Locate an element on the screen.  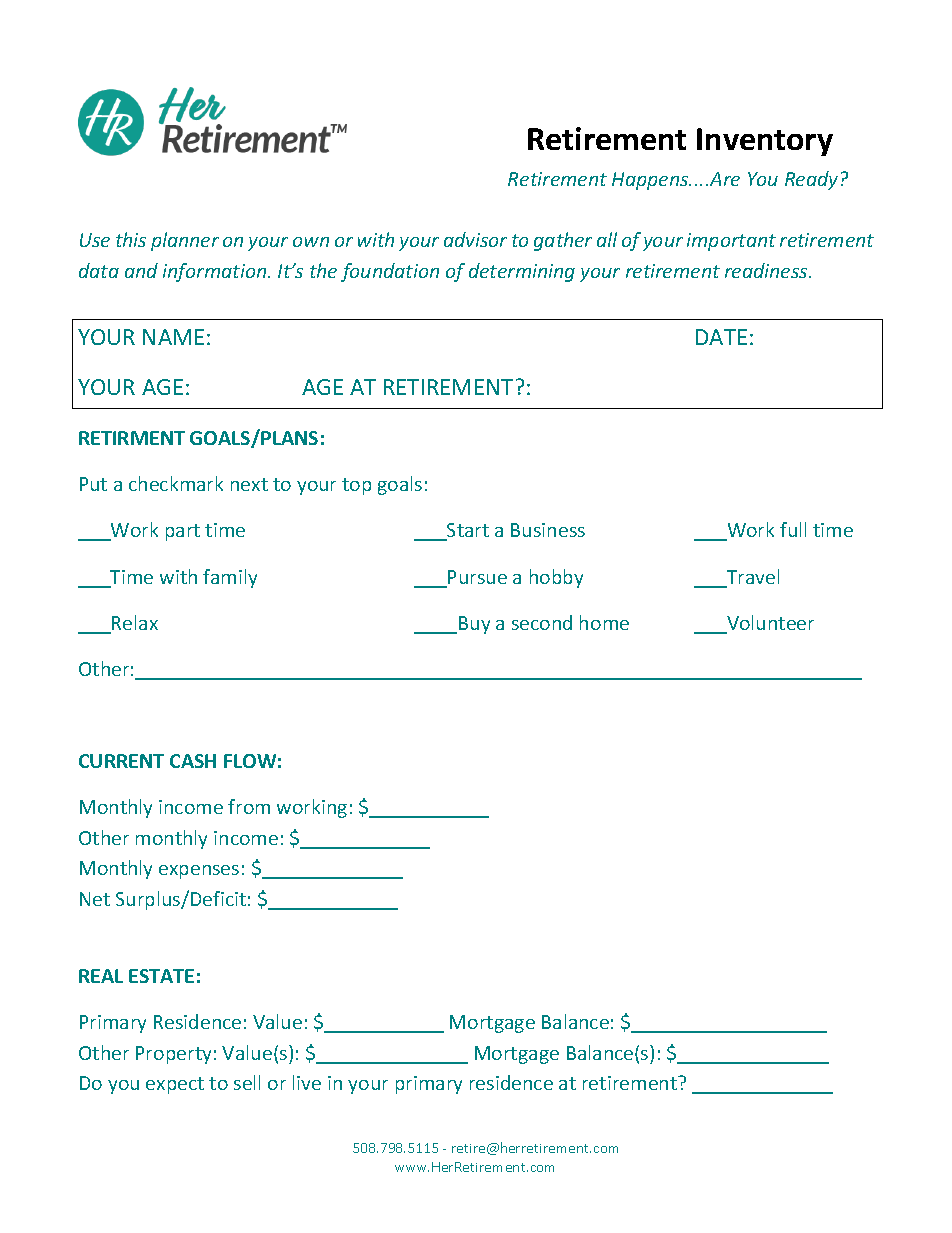
from is located at coordinates (249, 806).
